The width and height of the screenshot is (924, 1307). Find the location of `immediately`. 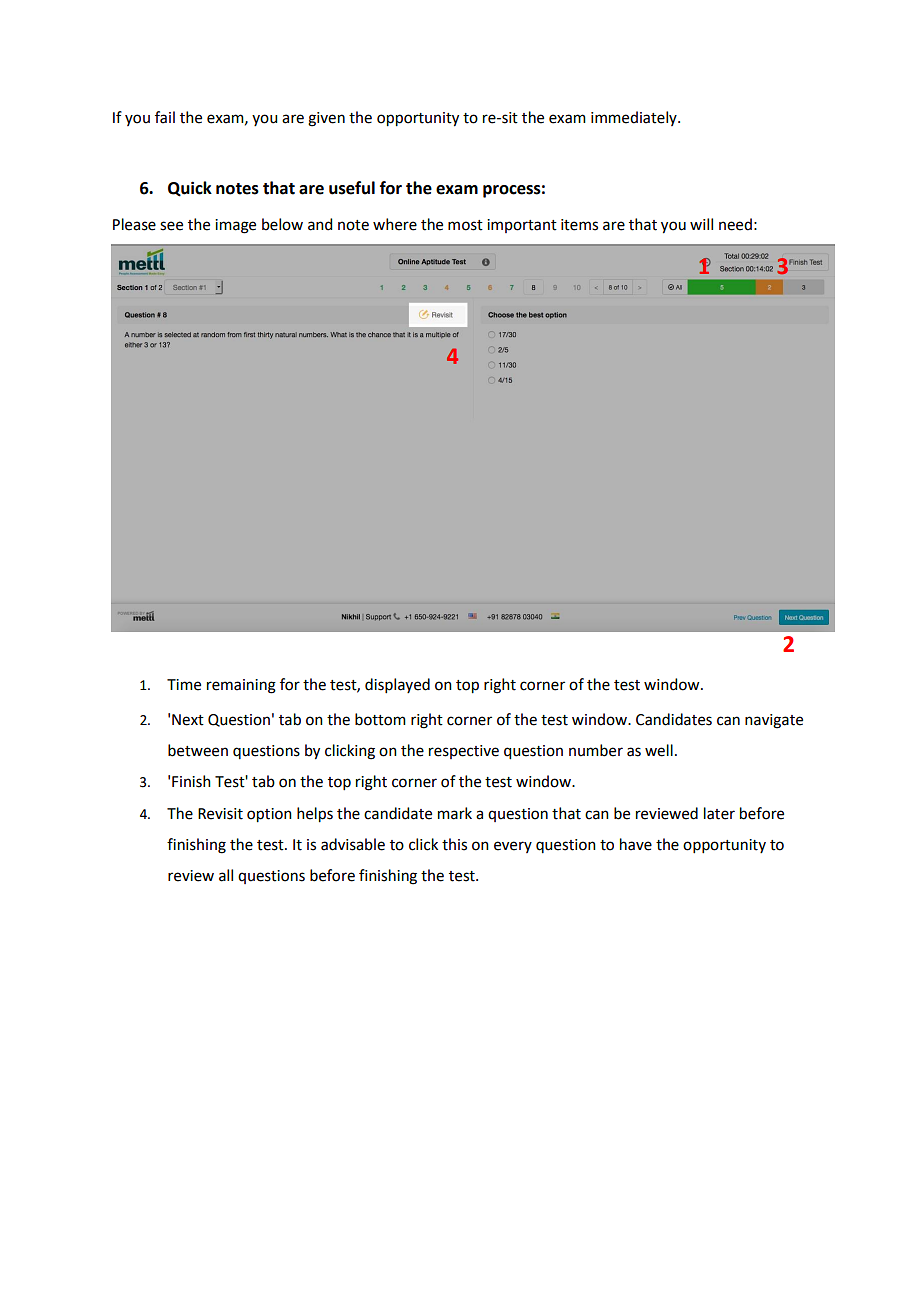

immediately is located at coordinates (635, 118).
